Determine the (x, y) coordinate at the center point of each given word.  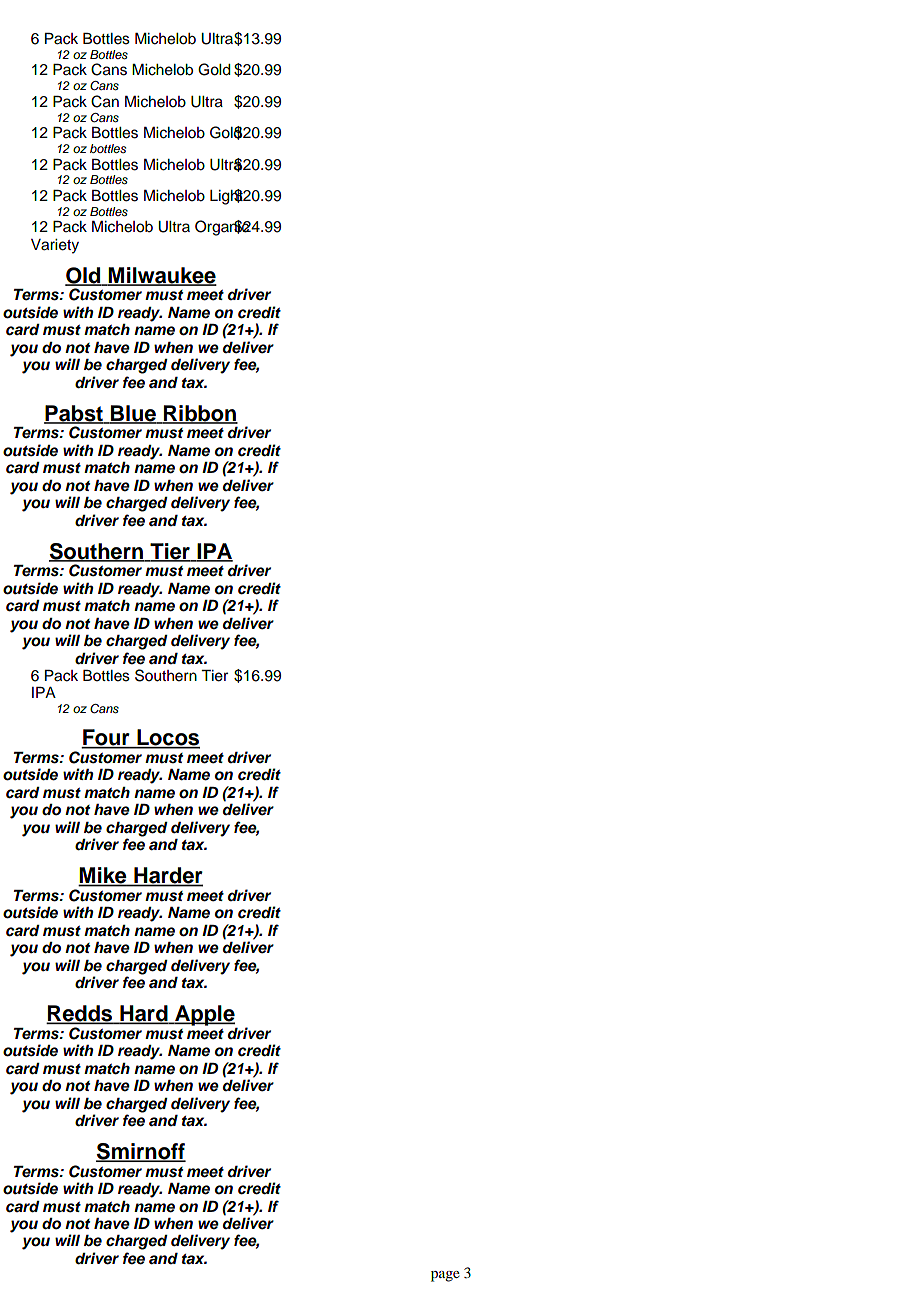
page (445, 1276)
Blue (133, 414)
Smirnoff (141, 1152)
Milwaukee (162, 276)
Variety (55, 246)
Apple (204, 1015)
